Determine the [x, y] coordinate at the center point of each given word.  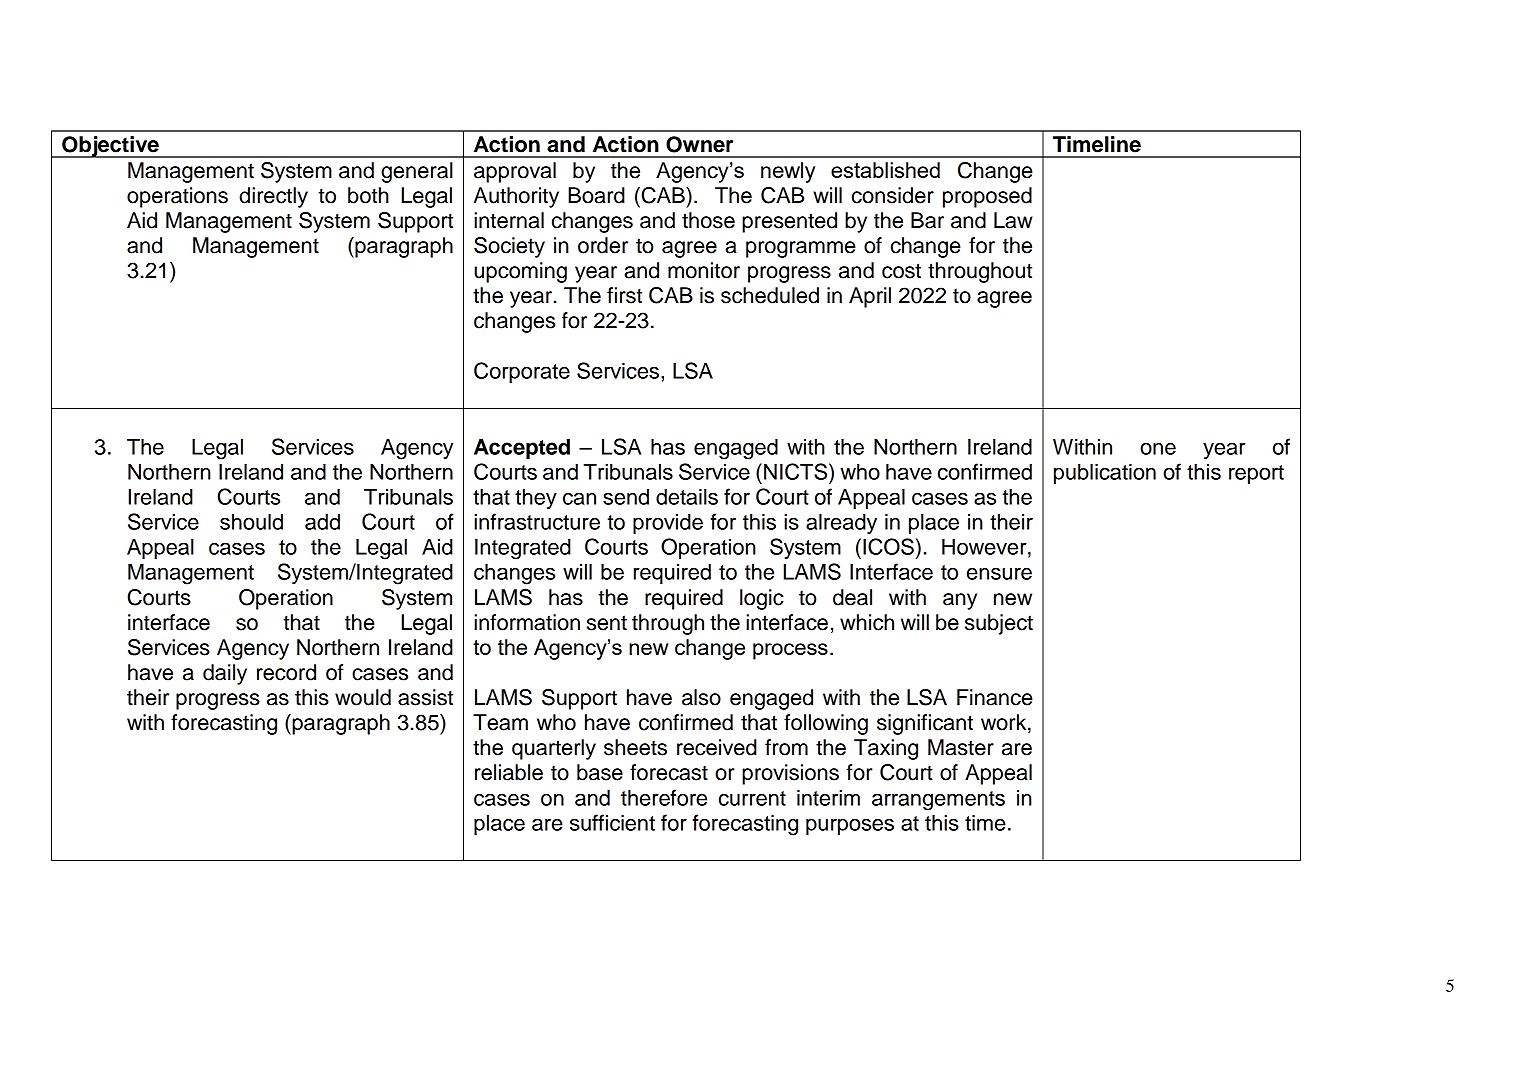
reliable [509, 772]
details [687, 497]
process [790, 651]
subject [999, 624]
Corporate [522, 372]
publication [1105, 474]
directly [273, 197]
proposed [987, 197]
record [286, 672]
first [624, 295]
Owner [699, 144]
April [870, 297]
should [251, 522]
